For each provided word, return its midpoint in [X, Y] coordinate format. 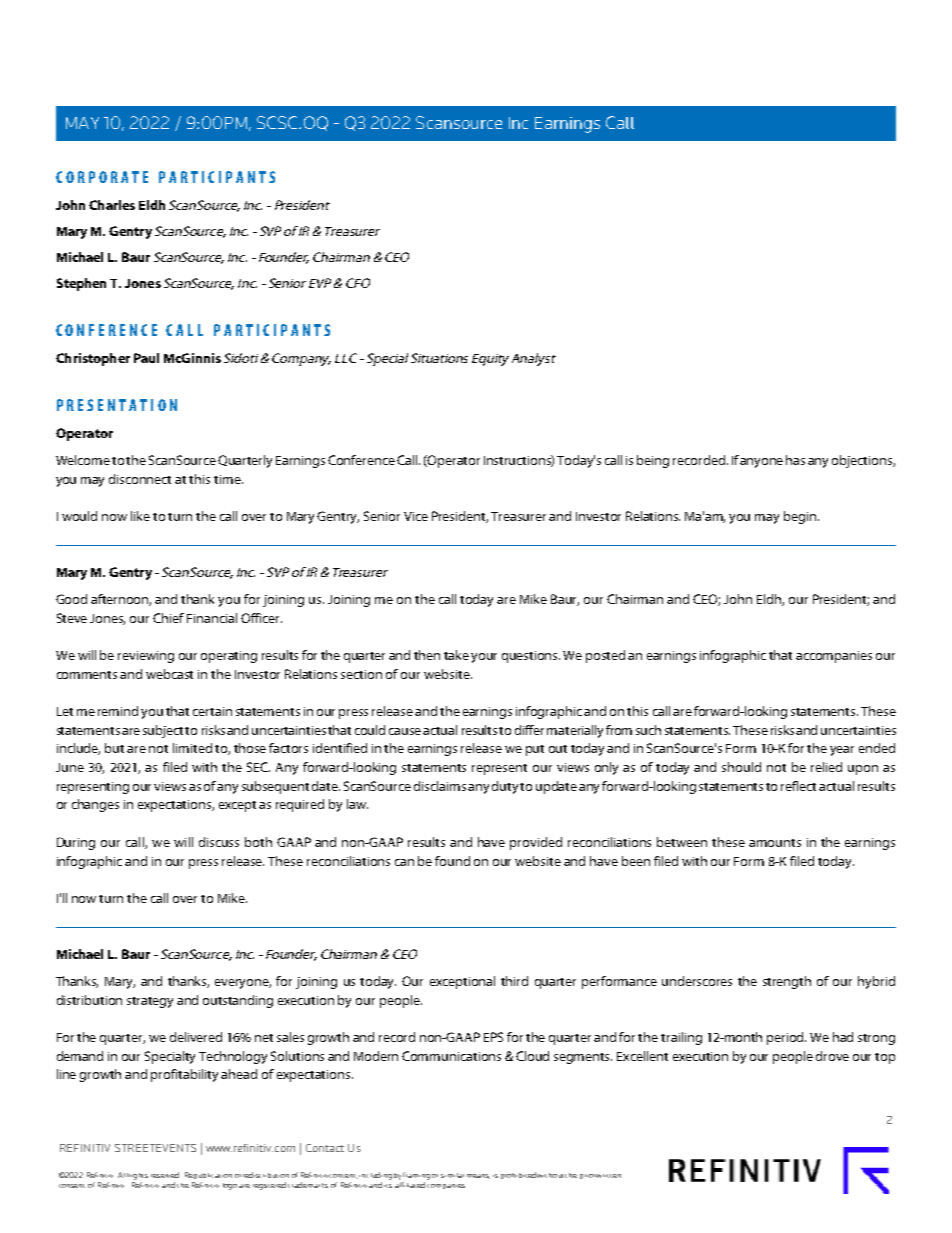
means [478, 1176]
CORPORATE [102, 177]
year [842, 751]
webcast [169, 674]
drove [832, 1056]
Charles [112, 205]
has [795, 460]
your [484, 658]
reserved [165, 1175]
